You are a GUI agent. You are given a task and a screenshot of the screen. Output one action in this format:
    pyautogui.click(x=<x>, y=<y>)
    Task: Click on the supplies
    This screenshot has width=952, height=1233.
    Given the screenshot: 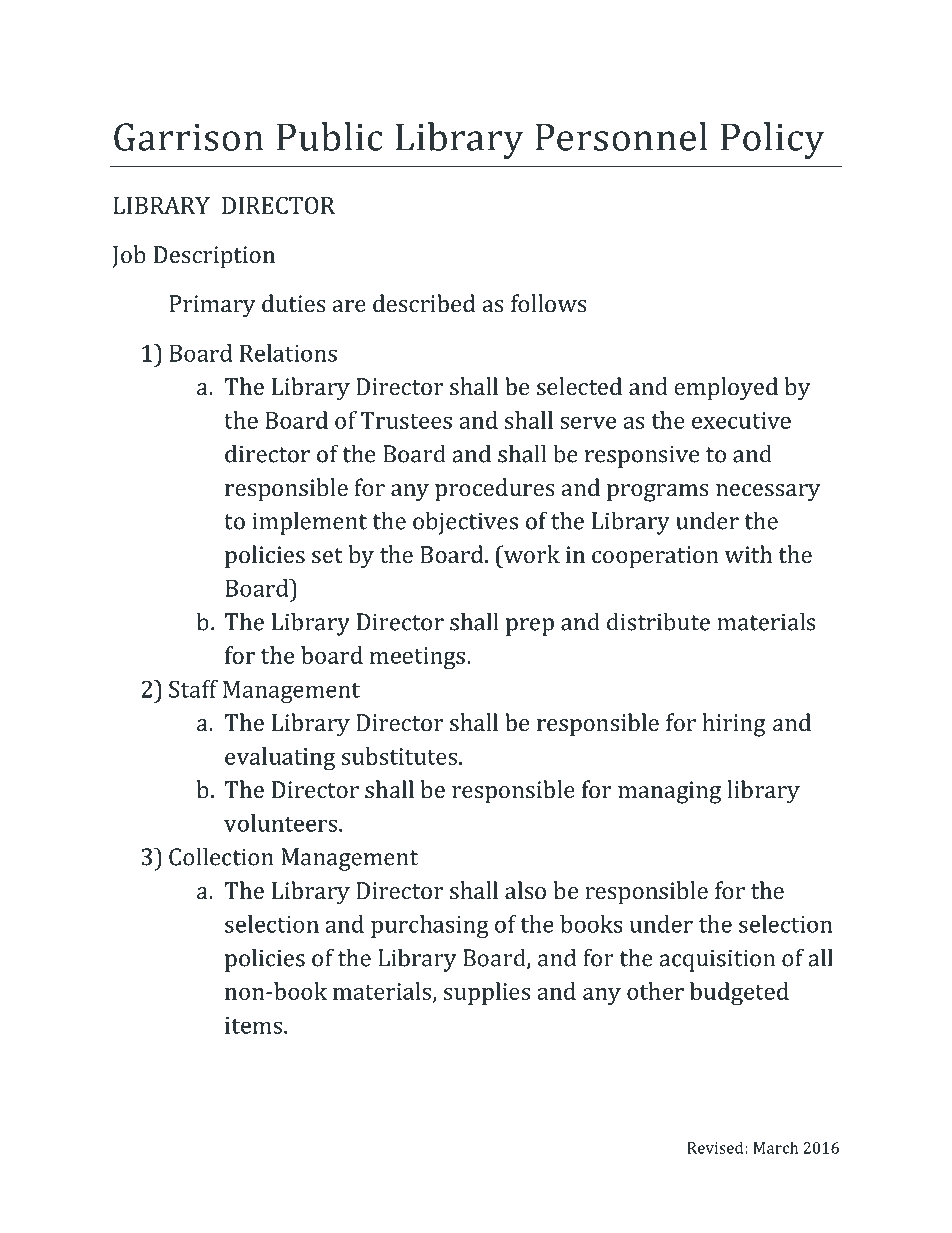 What is the action you would take?
    pyautogui.click(x=487, y=993)
